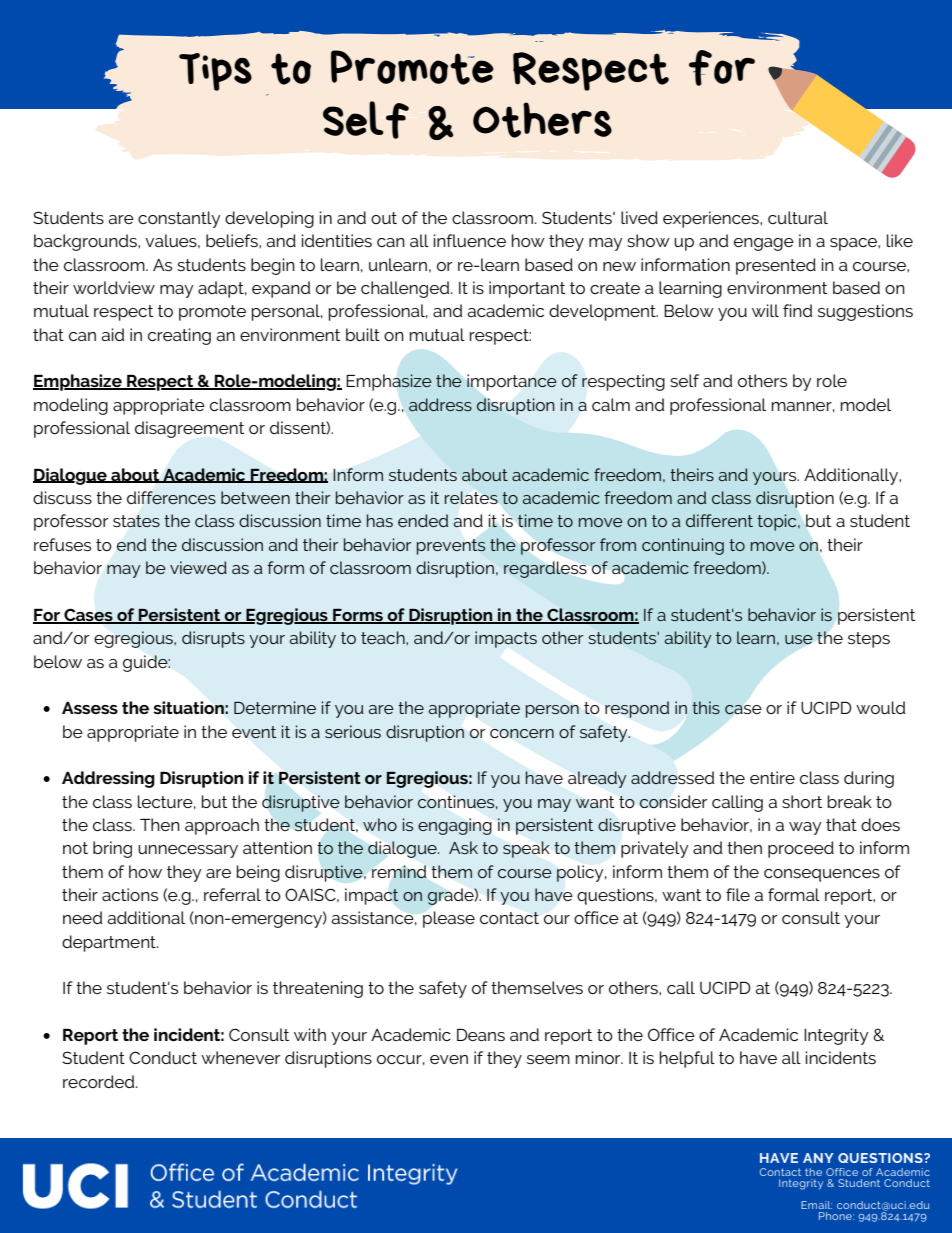 The width and height of the screenshot is (952, 1233). What do you see at coordinates (179, 336) in the screenshot?
I see `creating` at bounding box center [179, 336].
